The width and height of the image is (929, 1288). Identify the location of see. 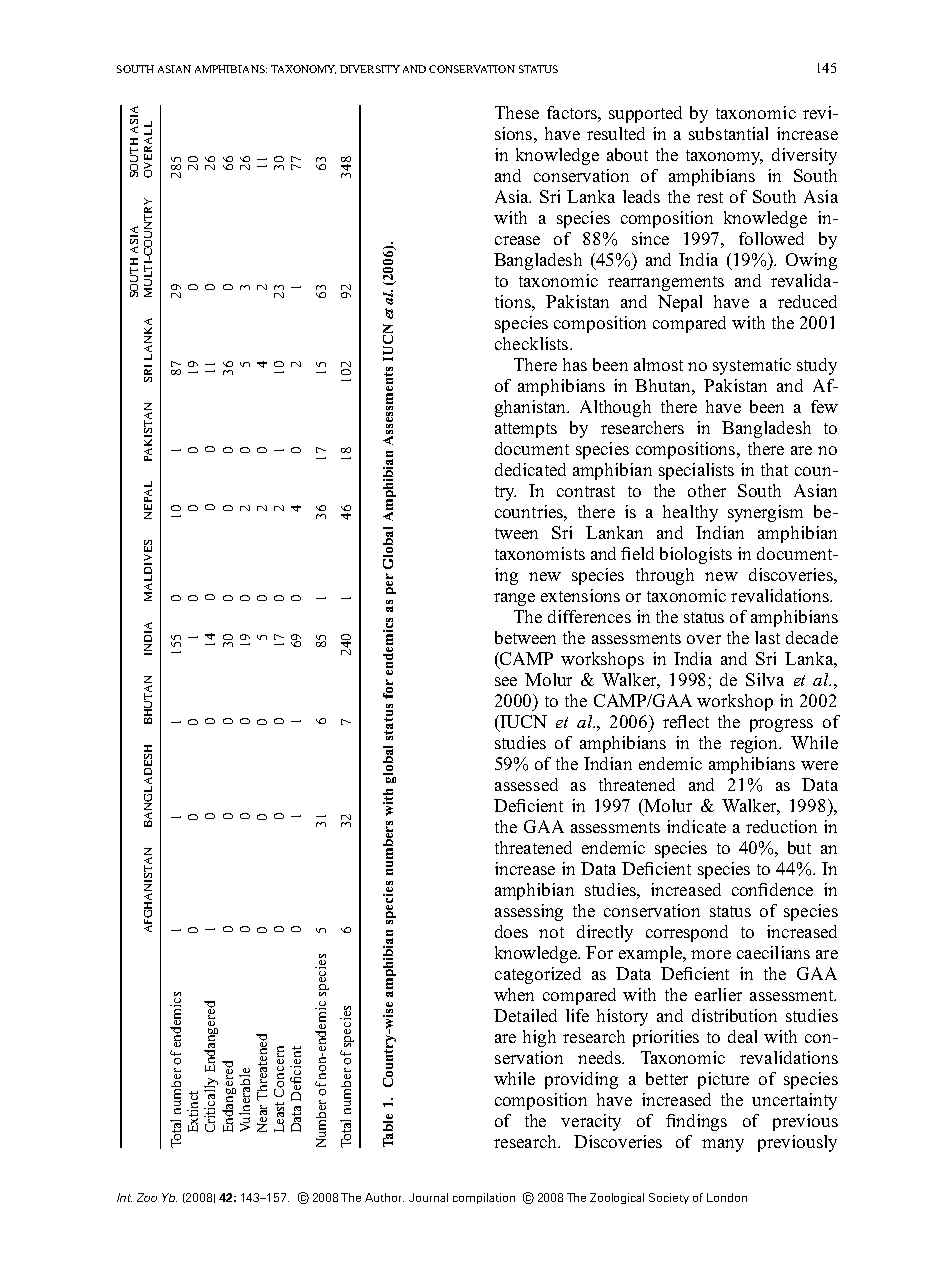
(506, 681).
